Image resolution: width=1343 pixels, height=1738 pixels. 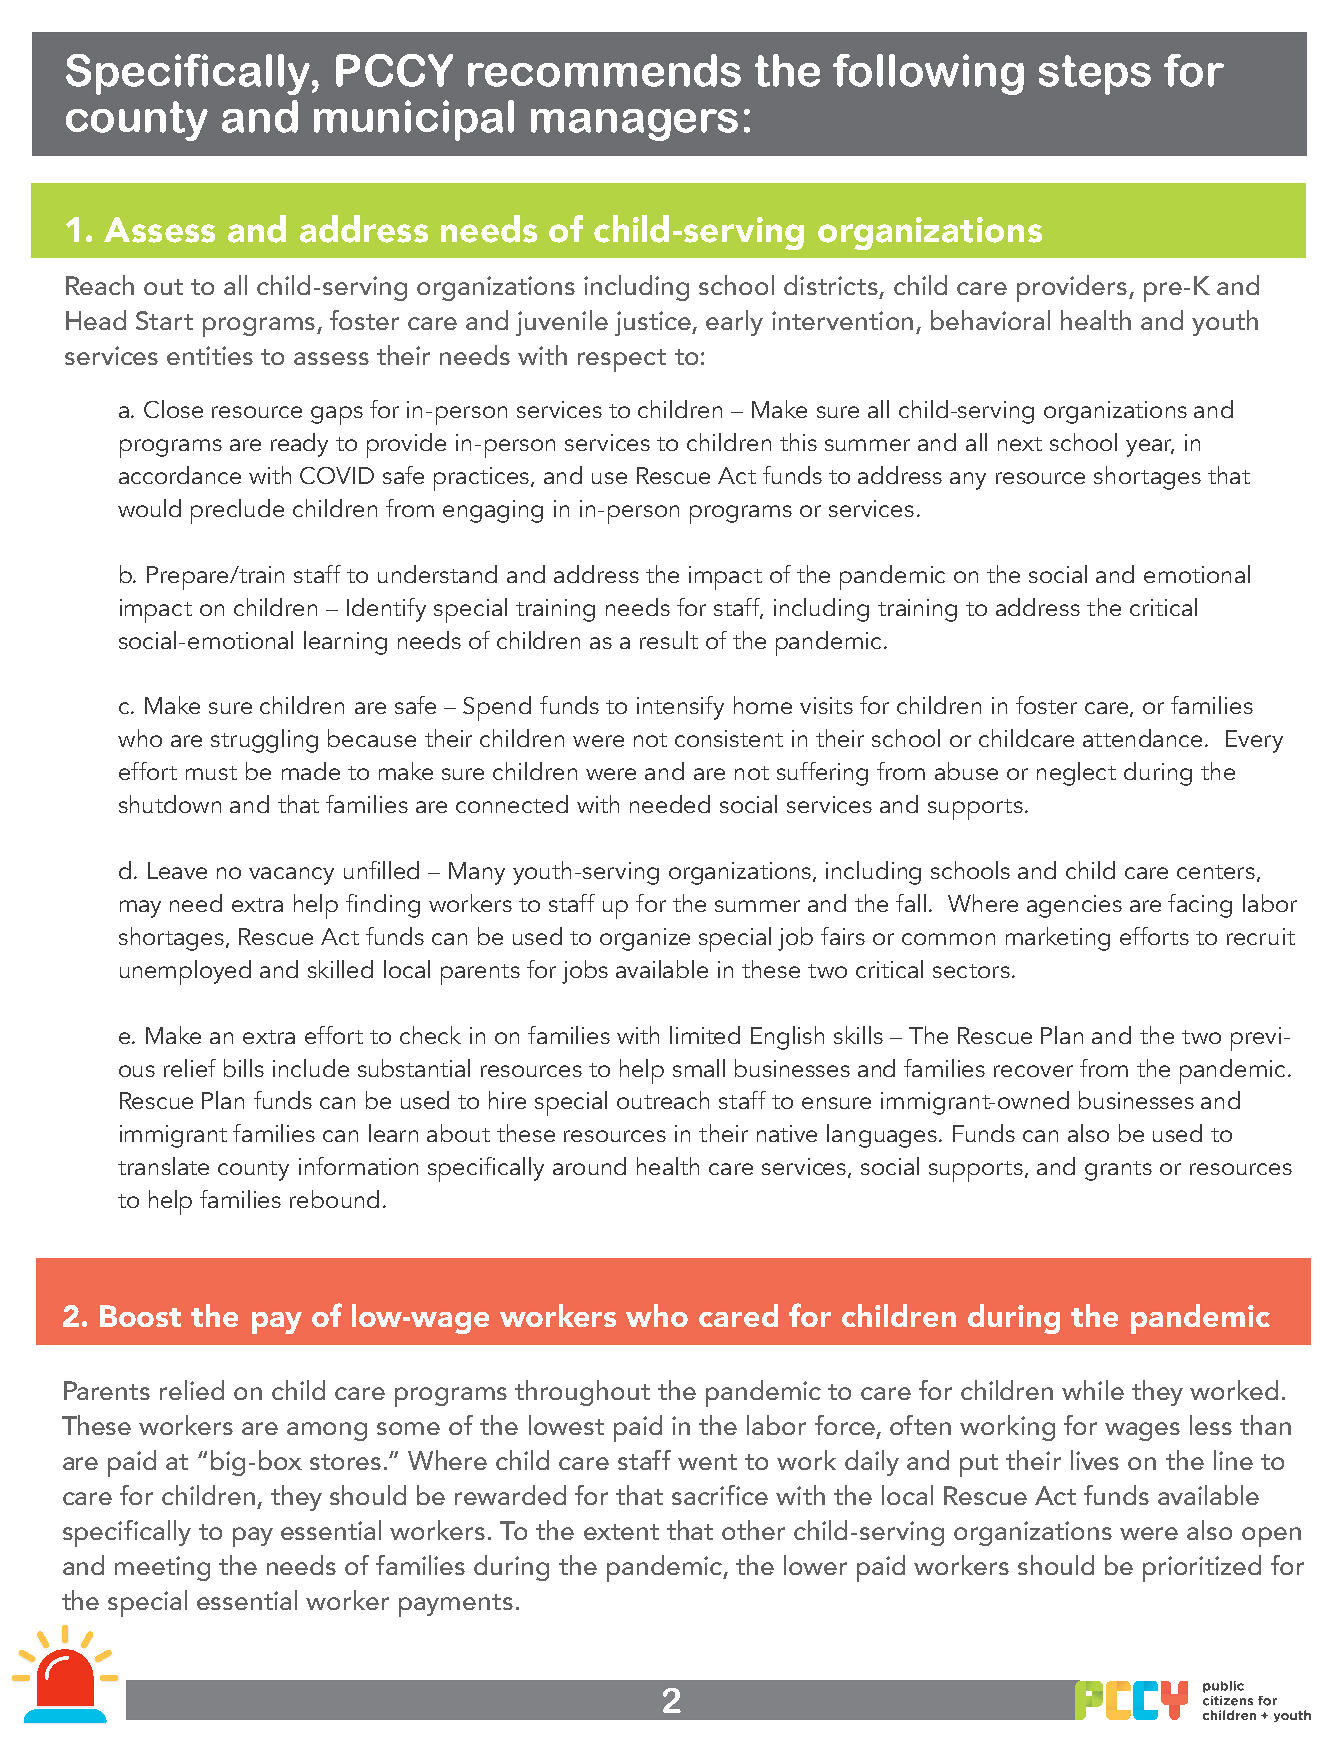 I want to click on result, so click(x=669, y=640).
